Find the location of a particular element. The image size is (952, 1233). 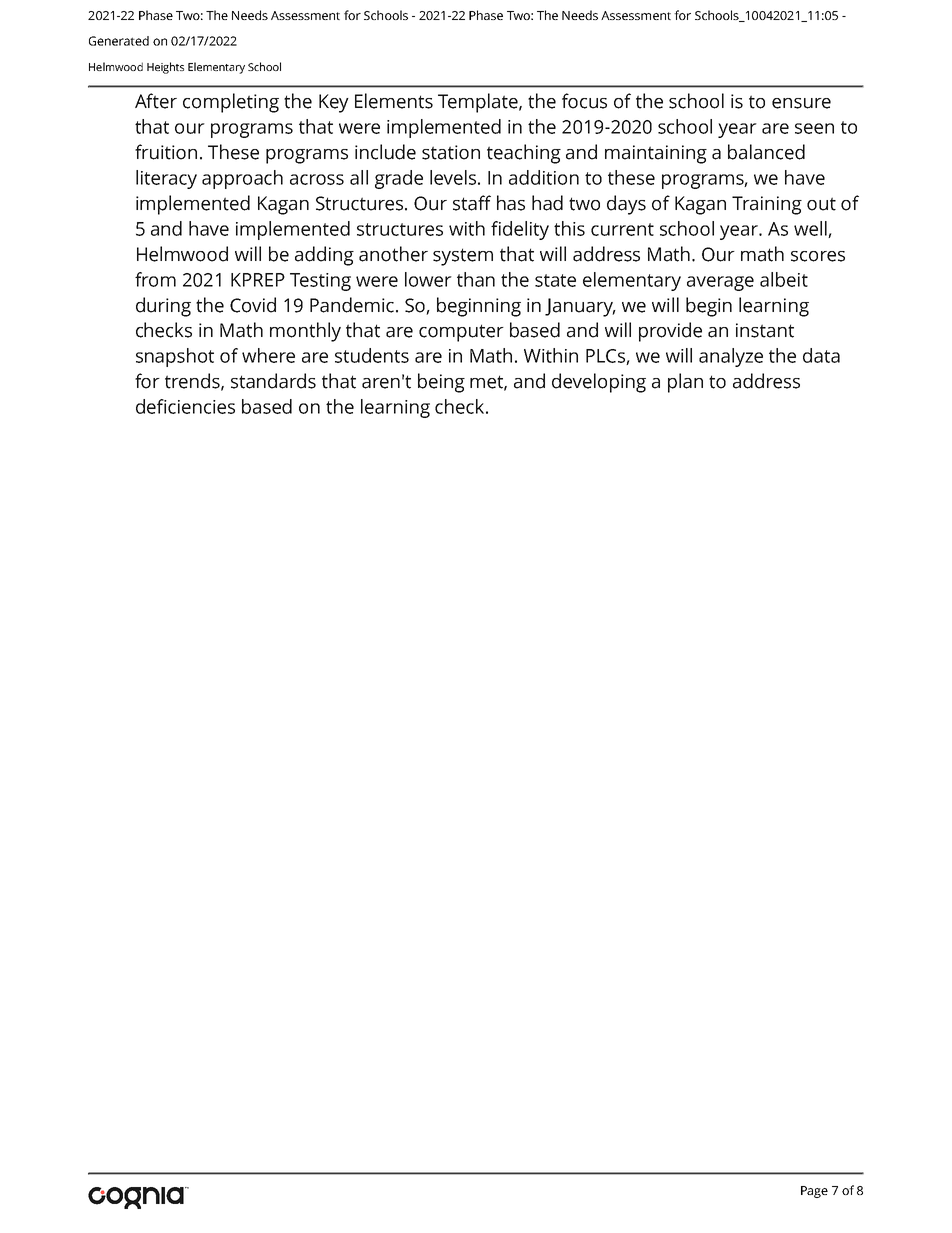

deficiencies is located at coordinates (185, 406).
